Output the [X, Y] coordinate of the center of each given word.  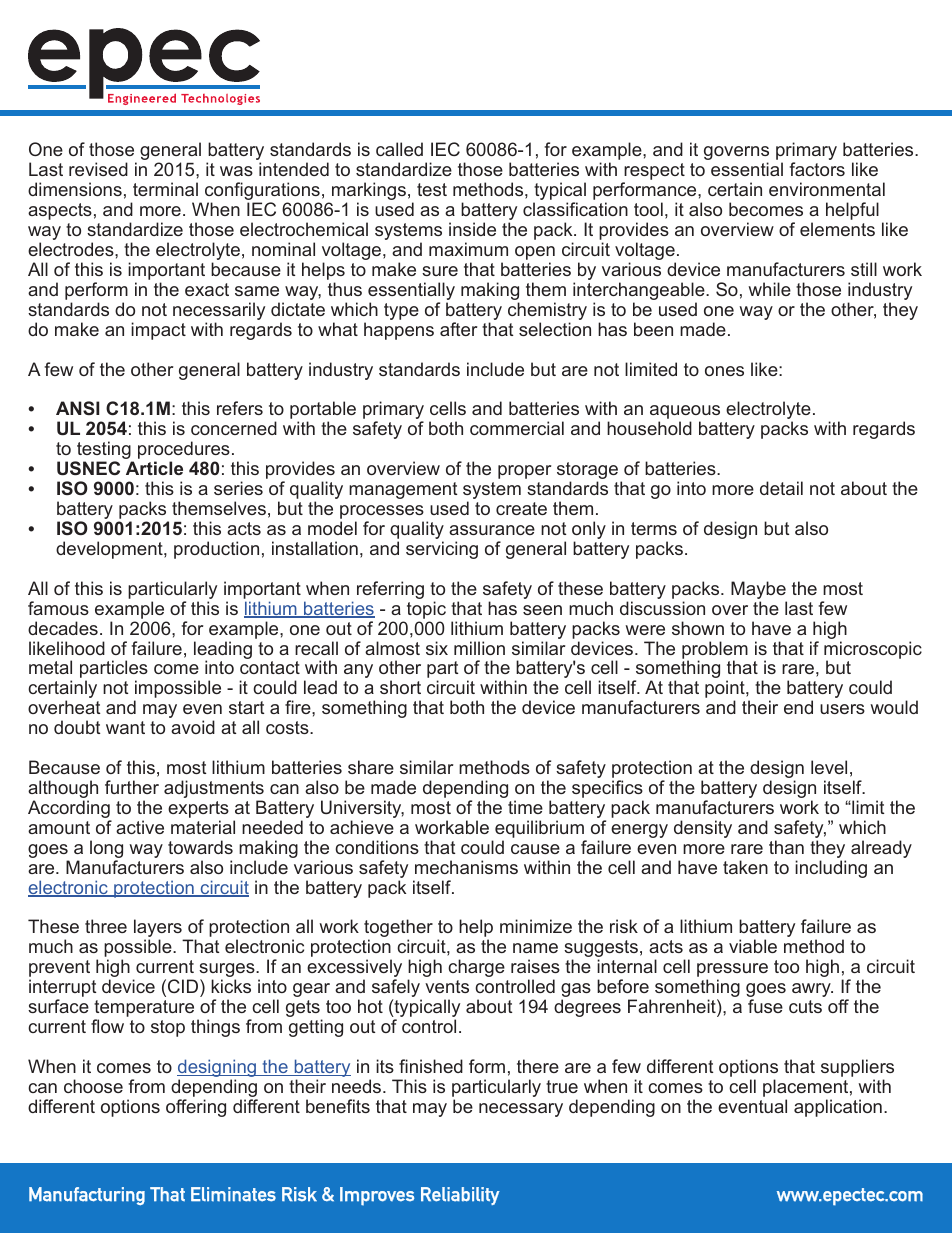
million [479, 648]
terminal [165, 189]
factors [817, 169]
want [125, 727]
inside [472, 229]
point [726, 690]
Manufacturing [87, 1196]
